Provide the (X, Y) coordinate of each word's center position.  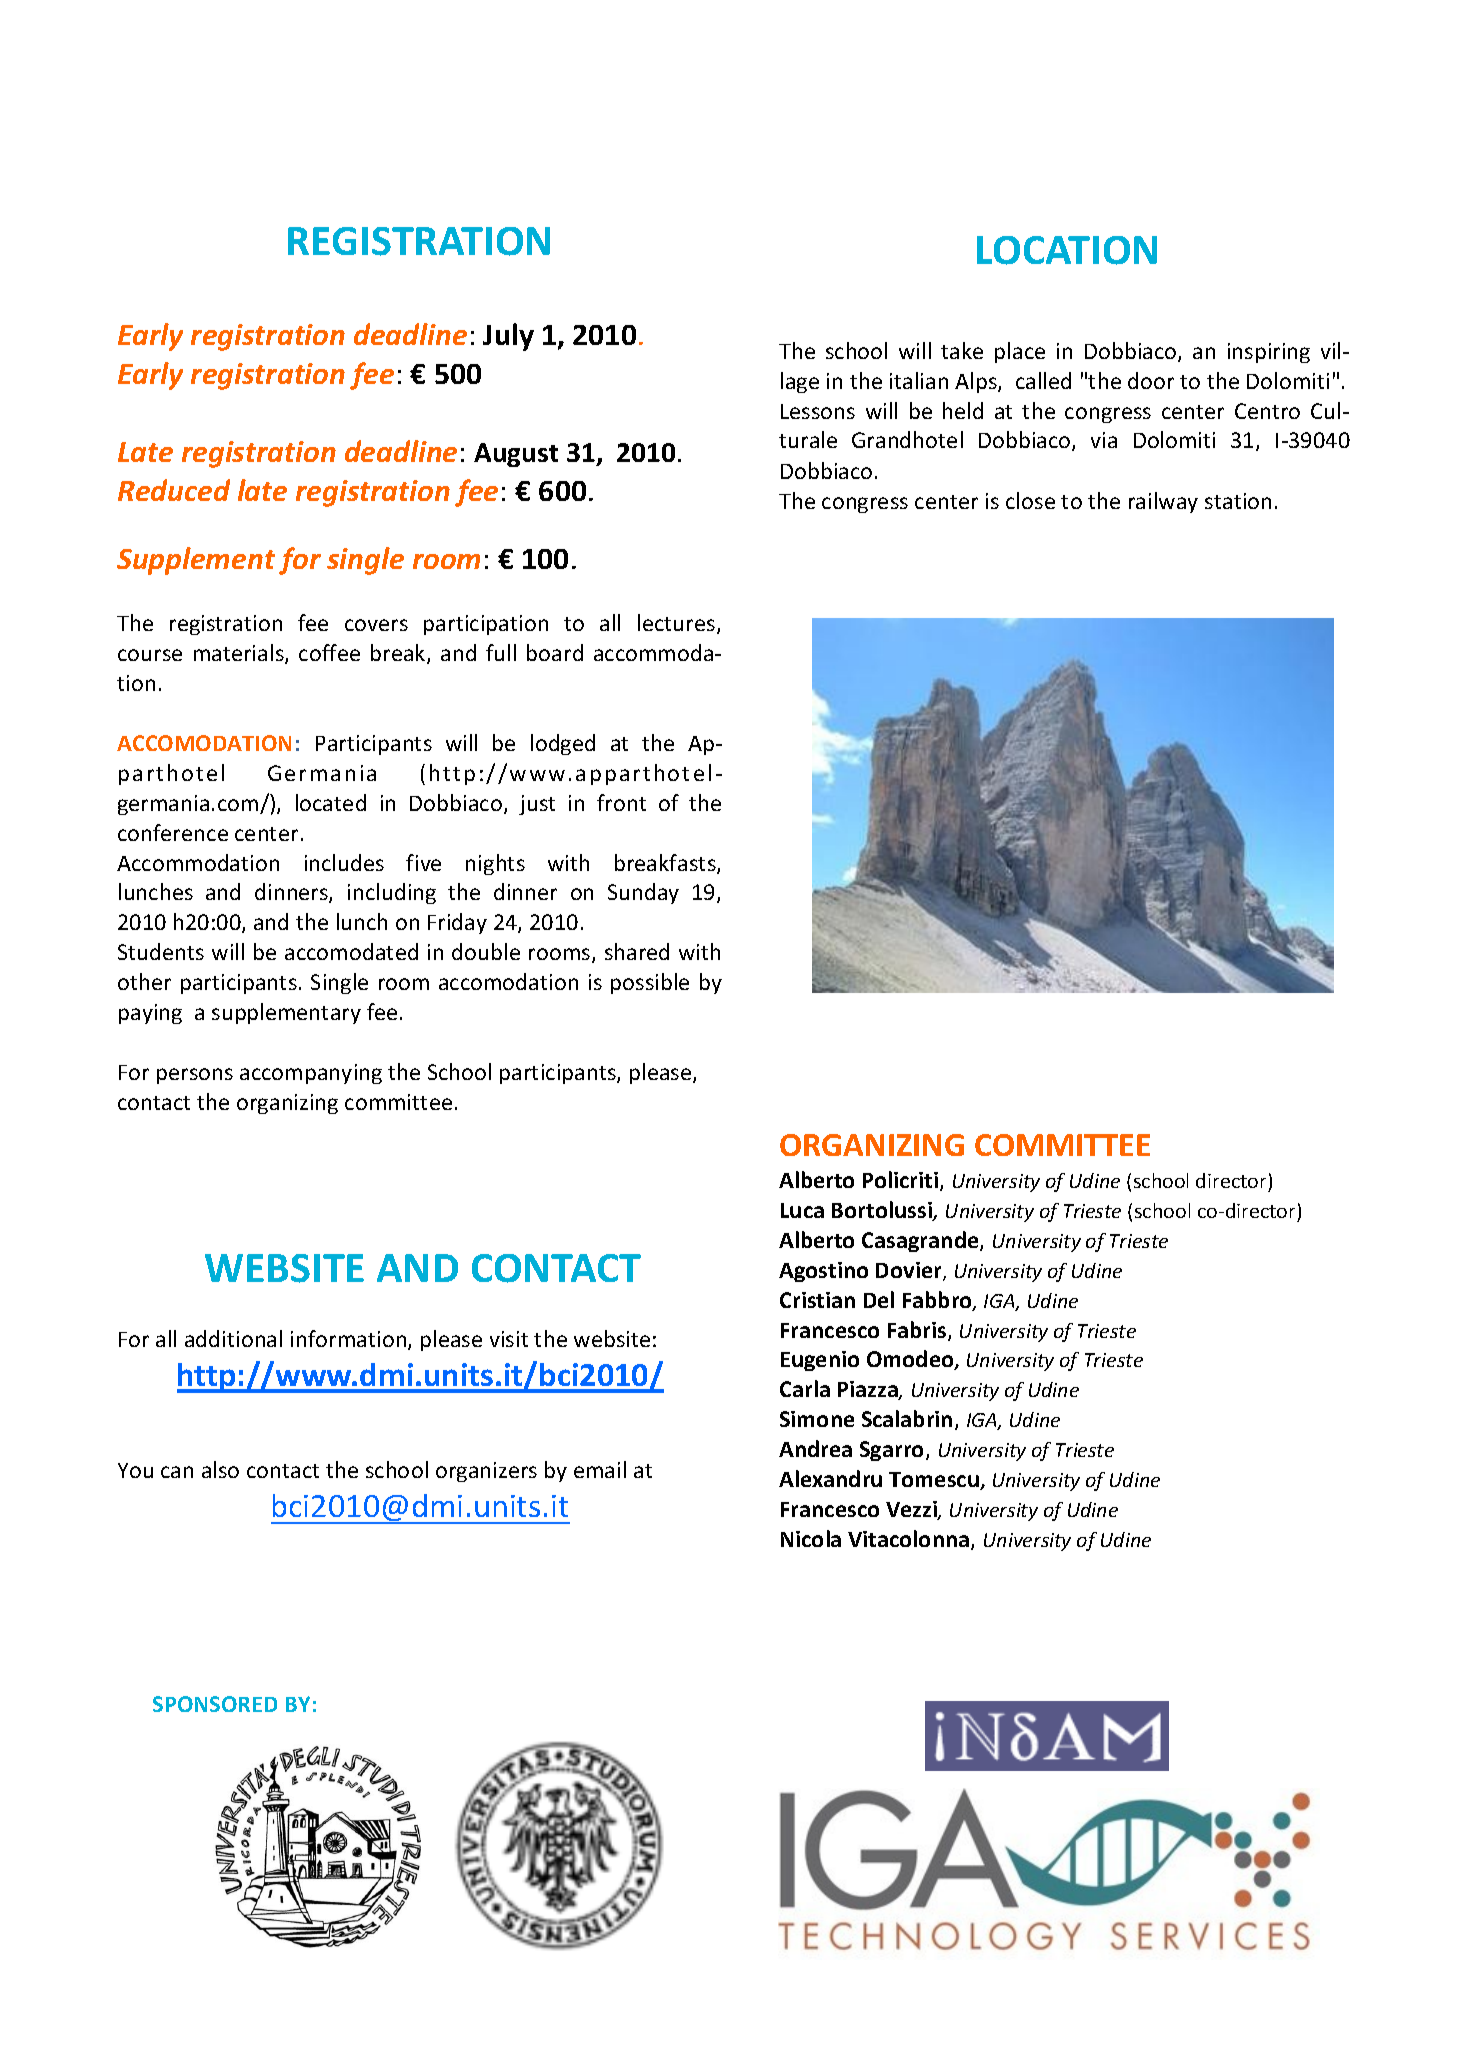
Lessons (818, 411)
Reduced (174, 490)
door (1151, 380)
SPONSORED (215, 1704)
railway (1163, 502)
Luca (802, 1210)
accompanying (311, 1074)
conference (173, 832)
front (621, 802)
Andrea (815, 1448)
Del (879, 1299)
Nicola (811, 1538)
